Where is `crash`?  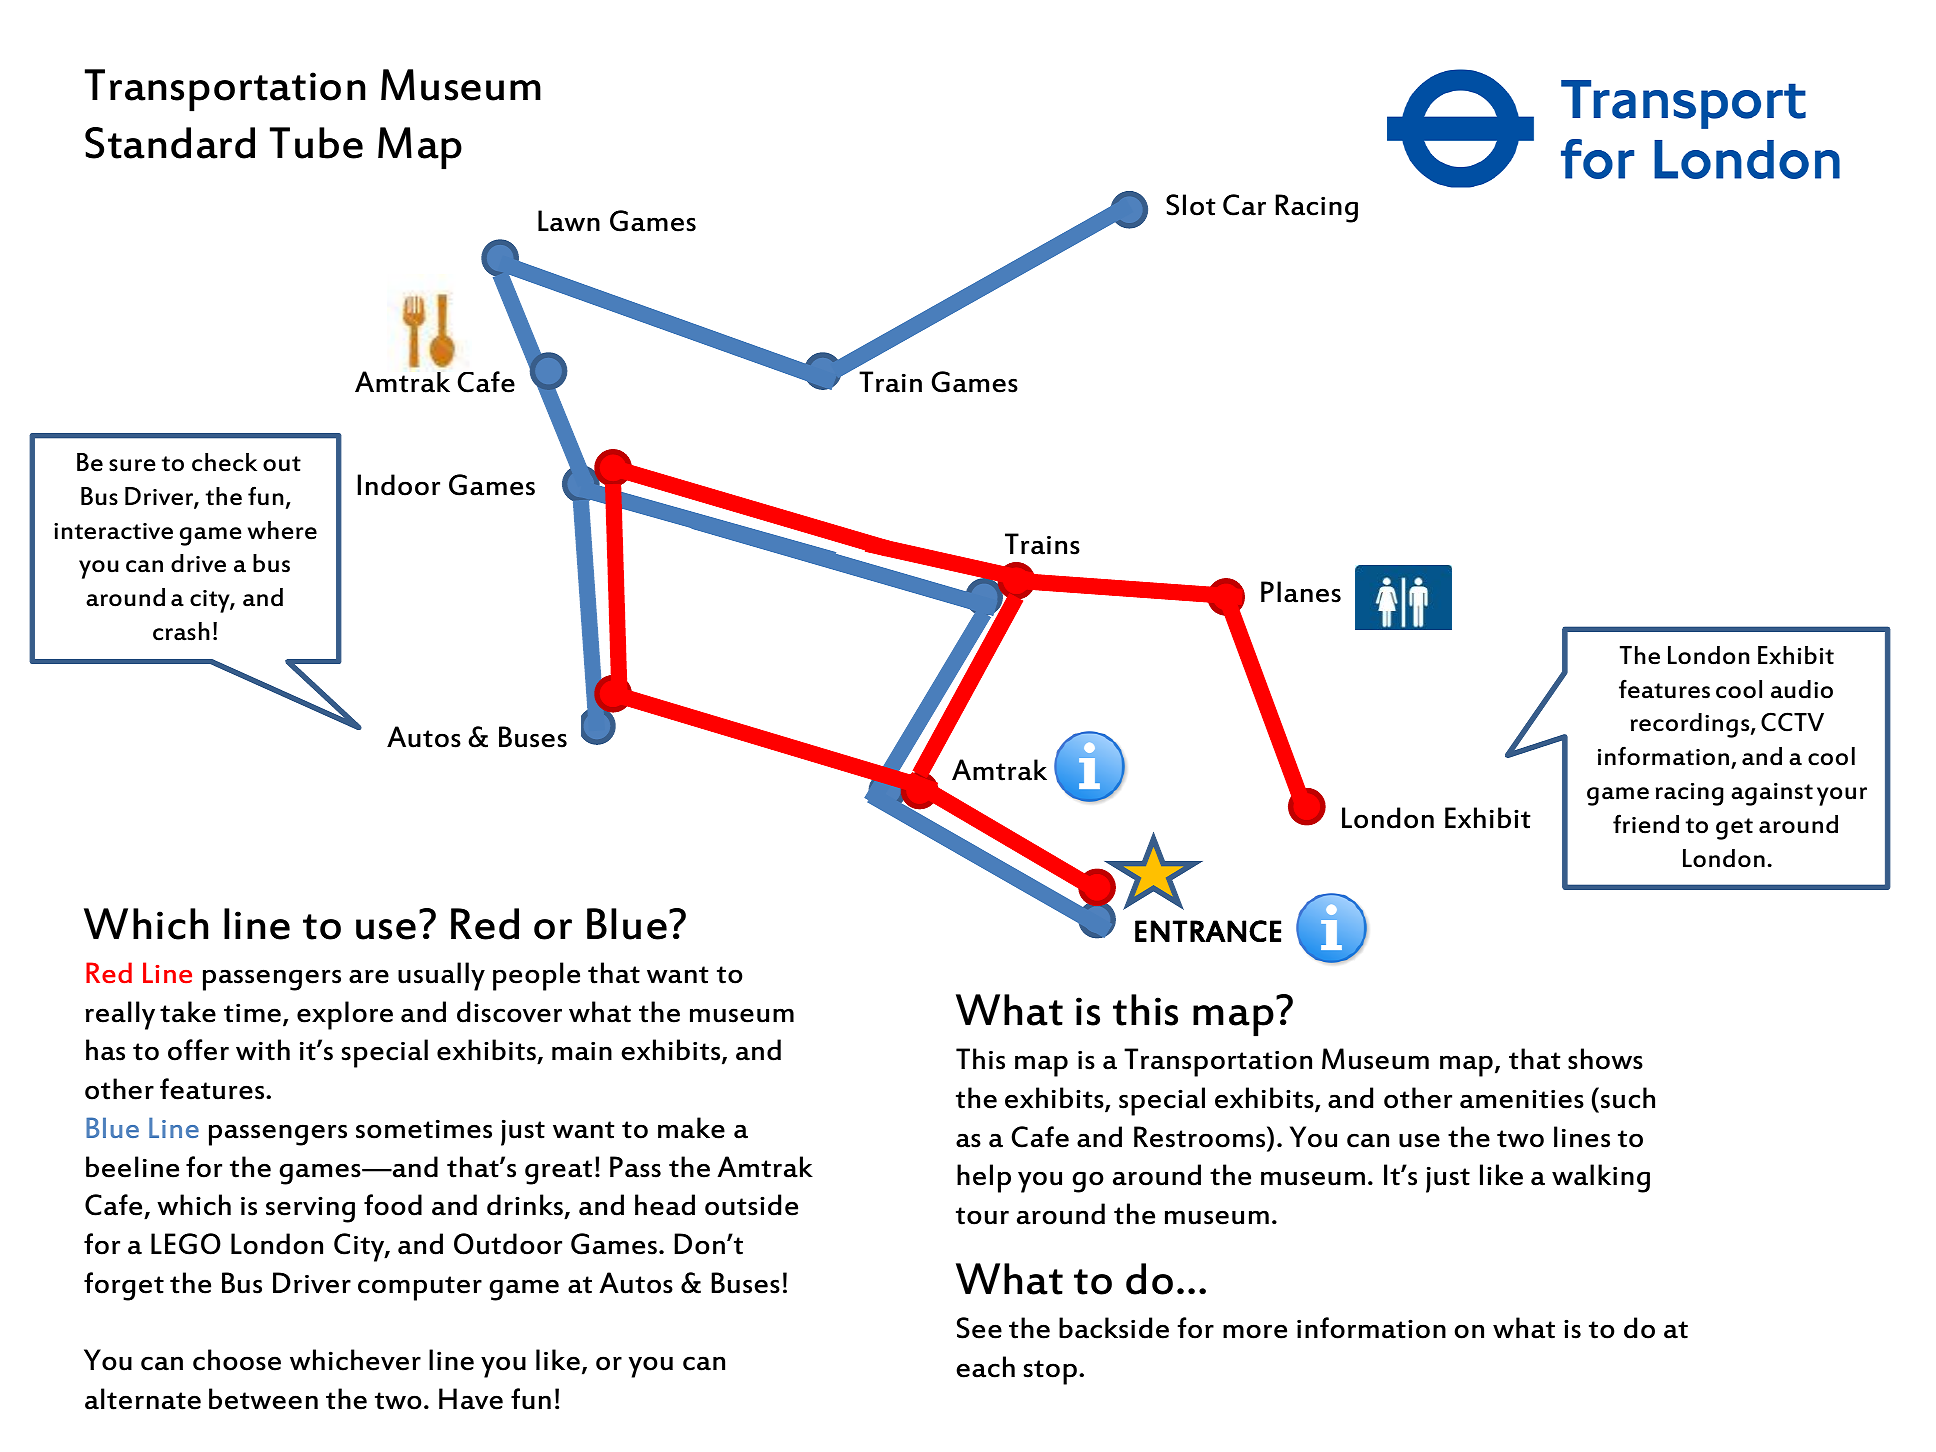 crash is located at coordinates (181, 631).
